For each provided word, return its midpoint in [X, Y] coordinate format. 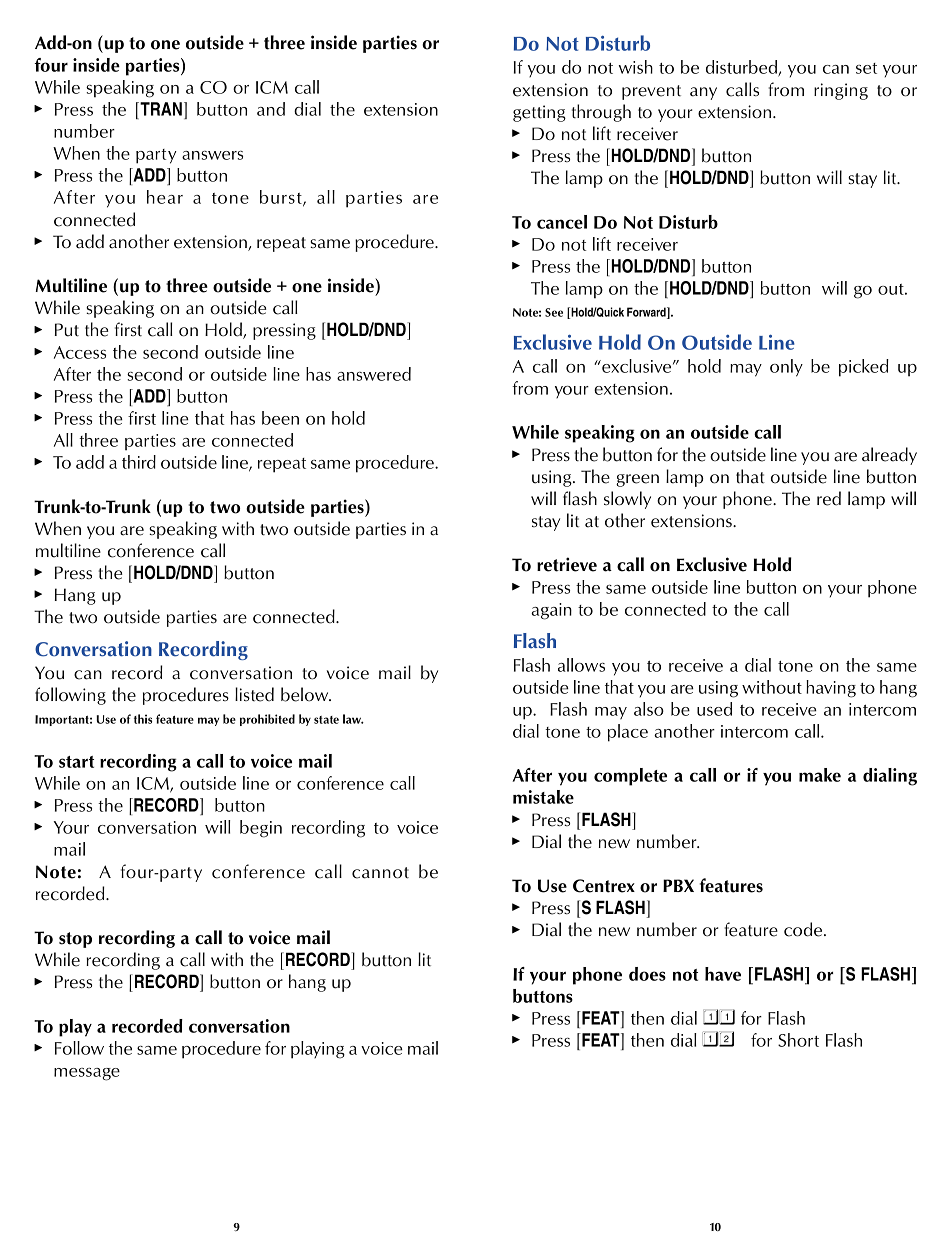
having [831, 689]
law [353, 719]
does [647, 974]
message [87, 1074]
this [143, 719]
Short [798, 1040]
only [786, 368]
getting [539, 113]
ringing [841, 91]
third [139, 462]
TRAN [160, 109]
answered [374, 374]
